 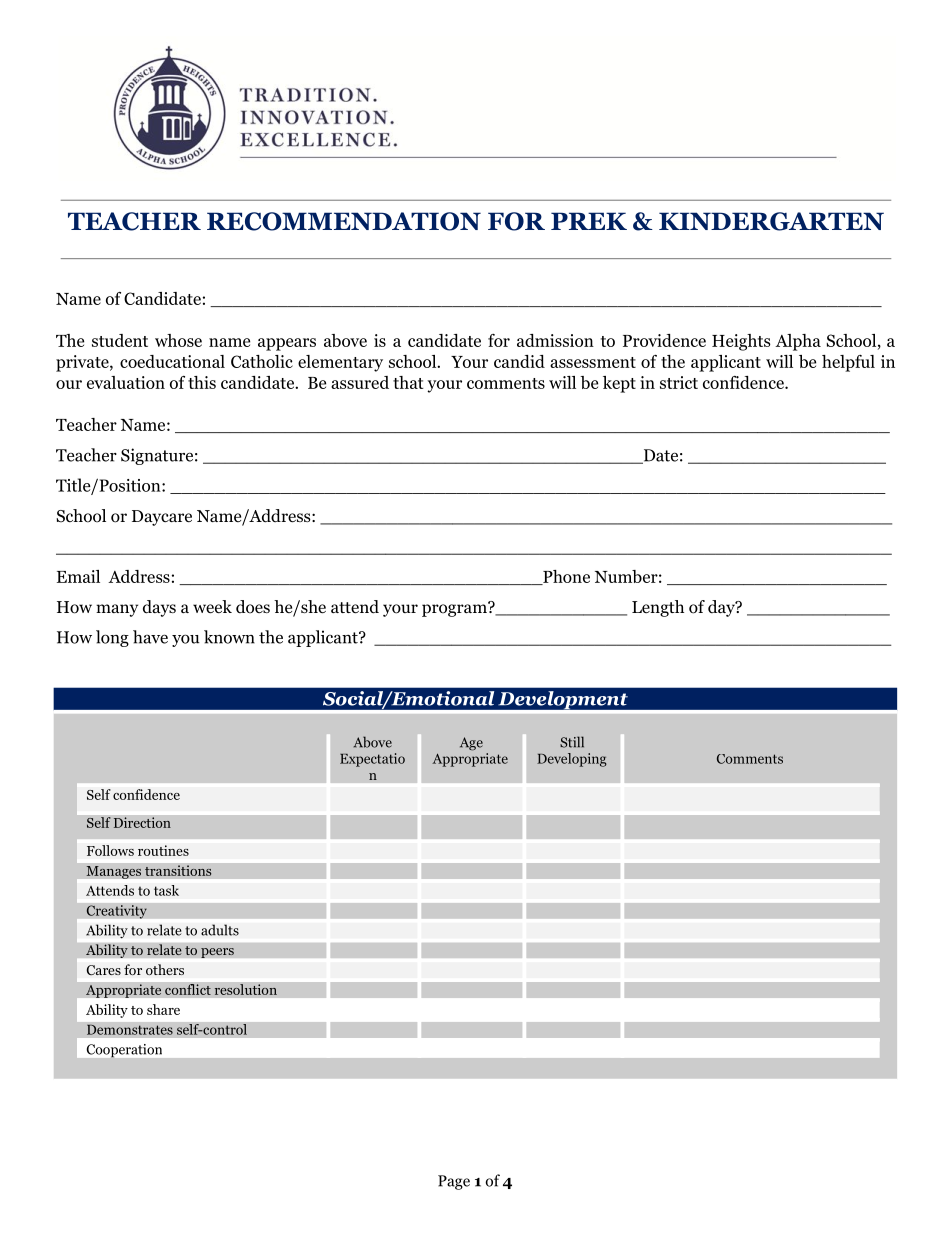 I want to click on Still, so click(x=572, y=742).
